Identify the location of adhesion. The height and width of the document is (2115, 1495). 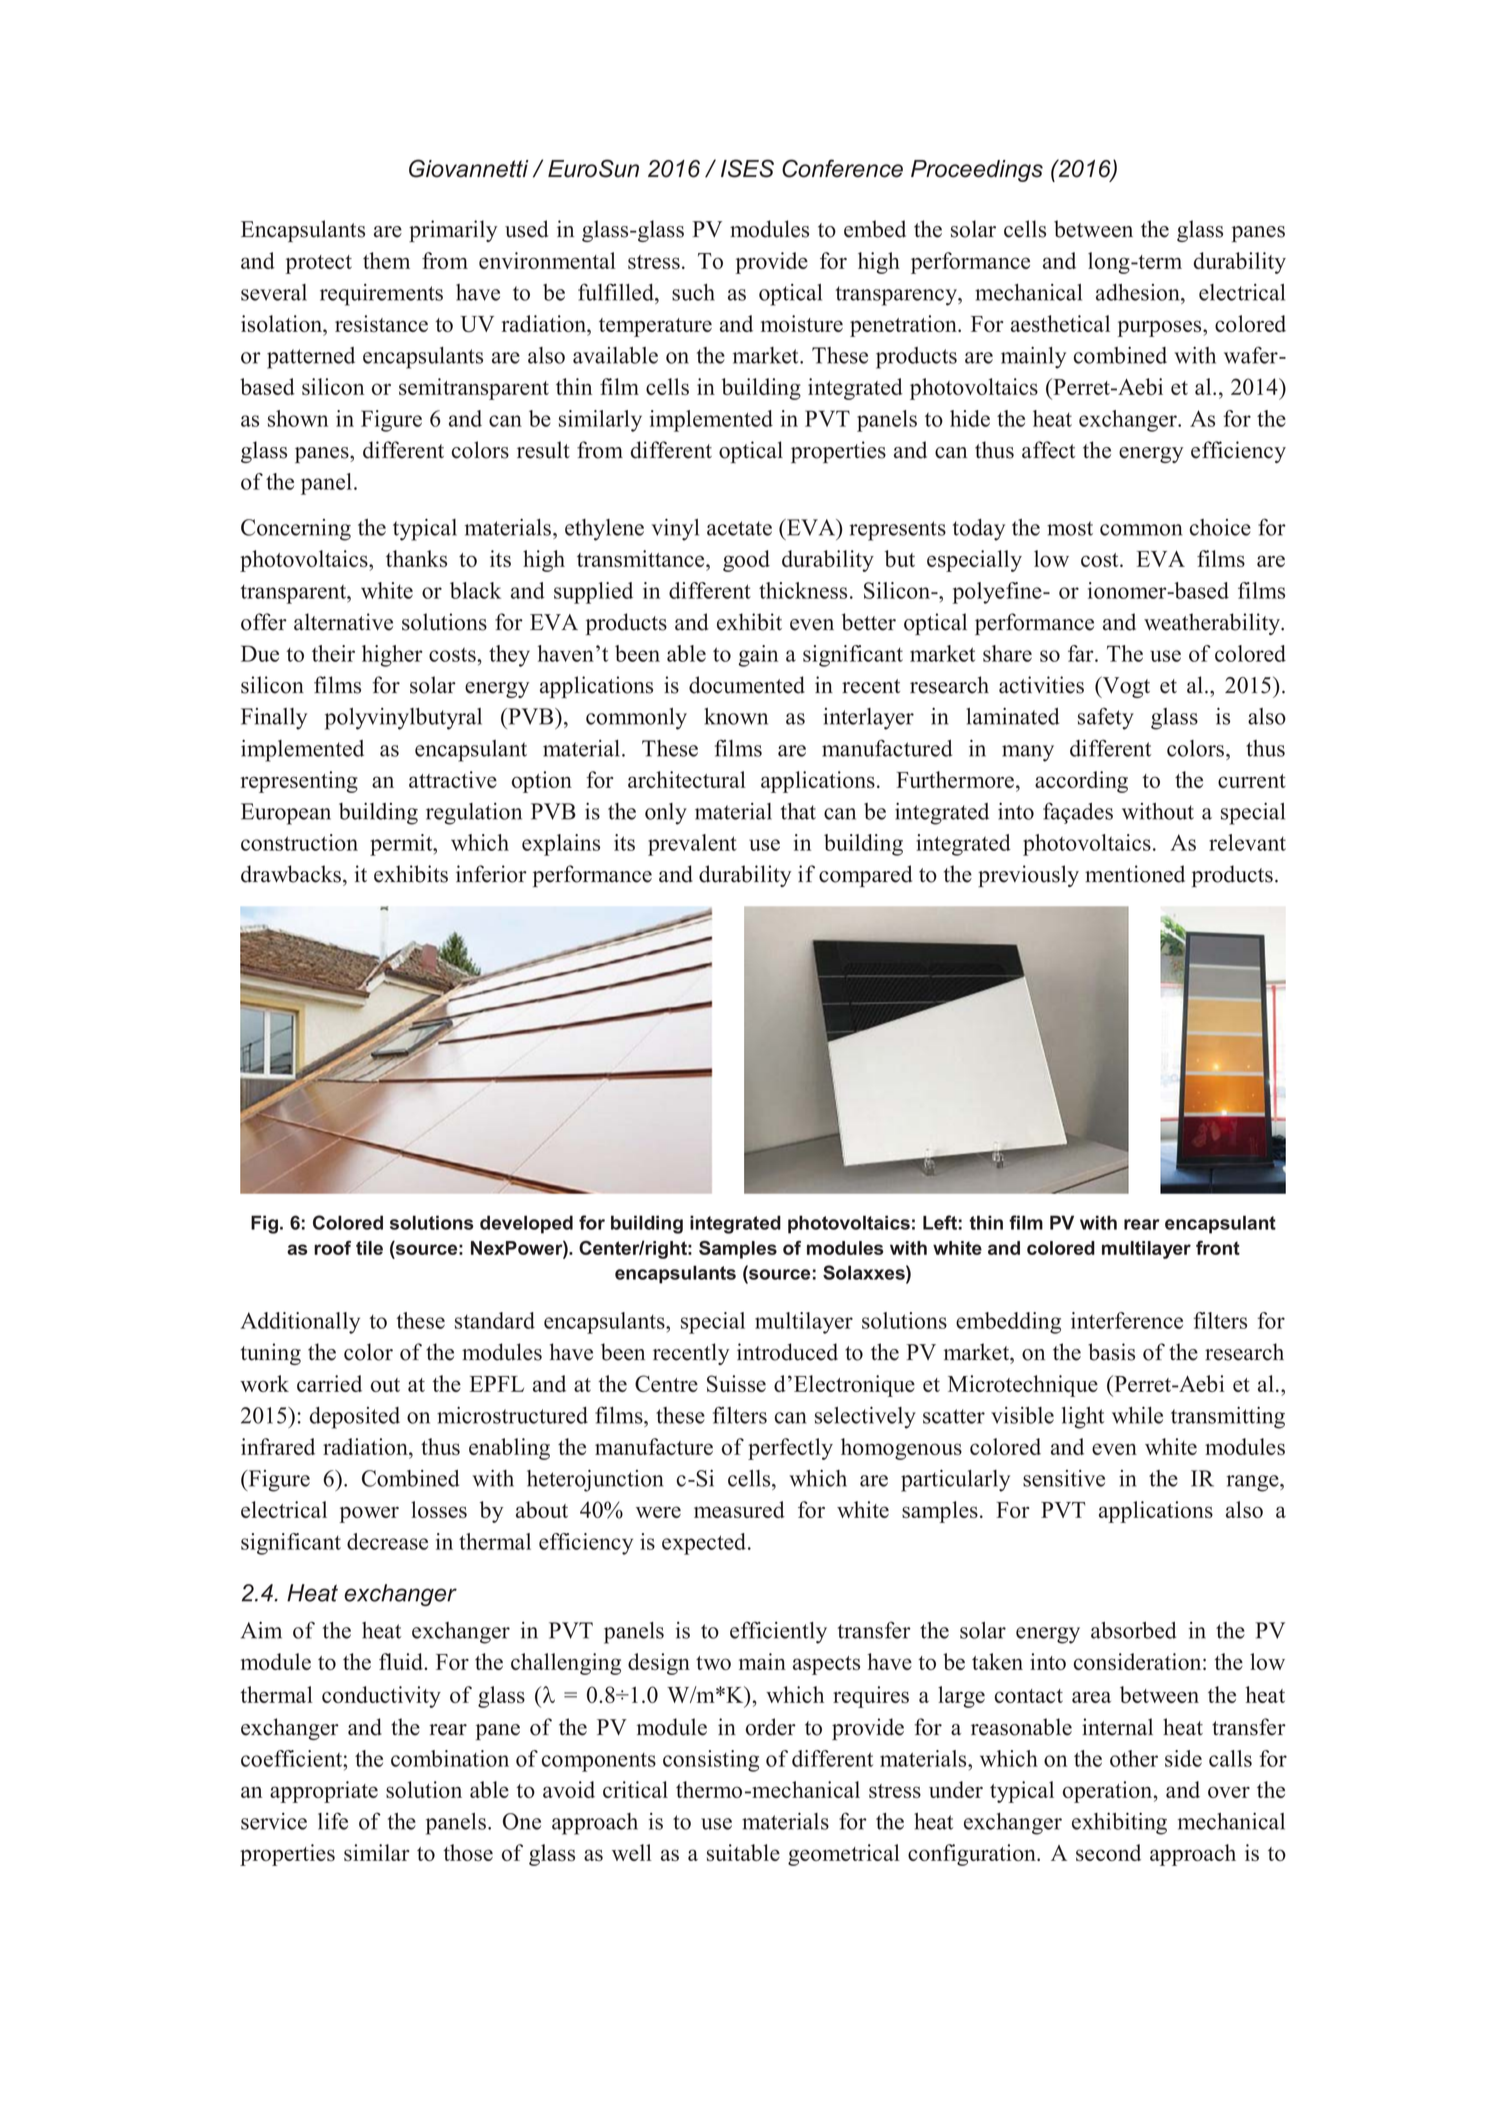
(1139, 292).
